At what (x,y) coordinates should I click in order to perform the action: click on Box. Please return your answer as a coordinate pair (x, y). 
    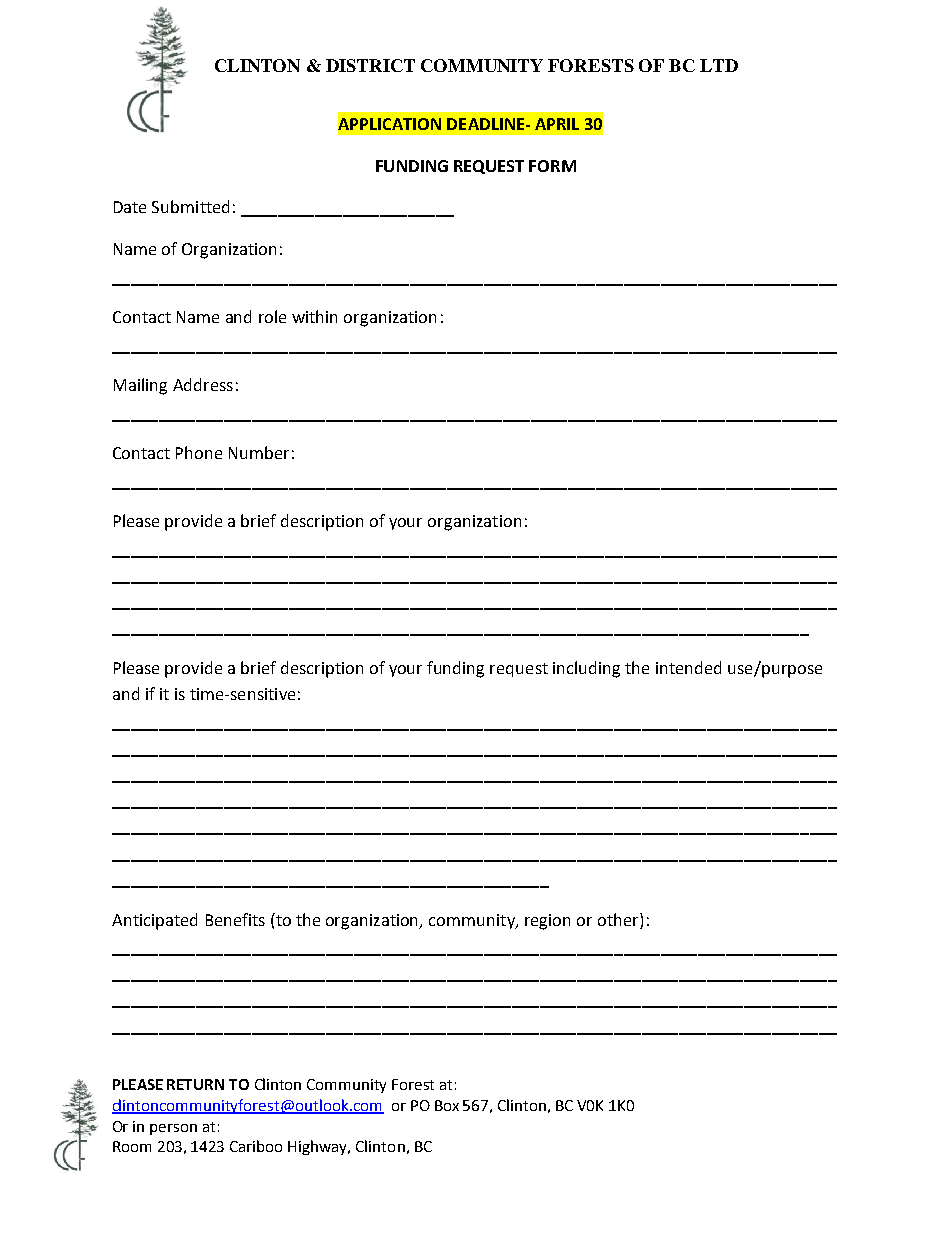
    Looking at the image, I should click on (447, 1105).
